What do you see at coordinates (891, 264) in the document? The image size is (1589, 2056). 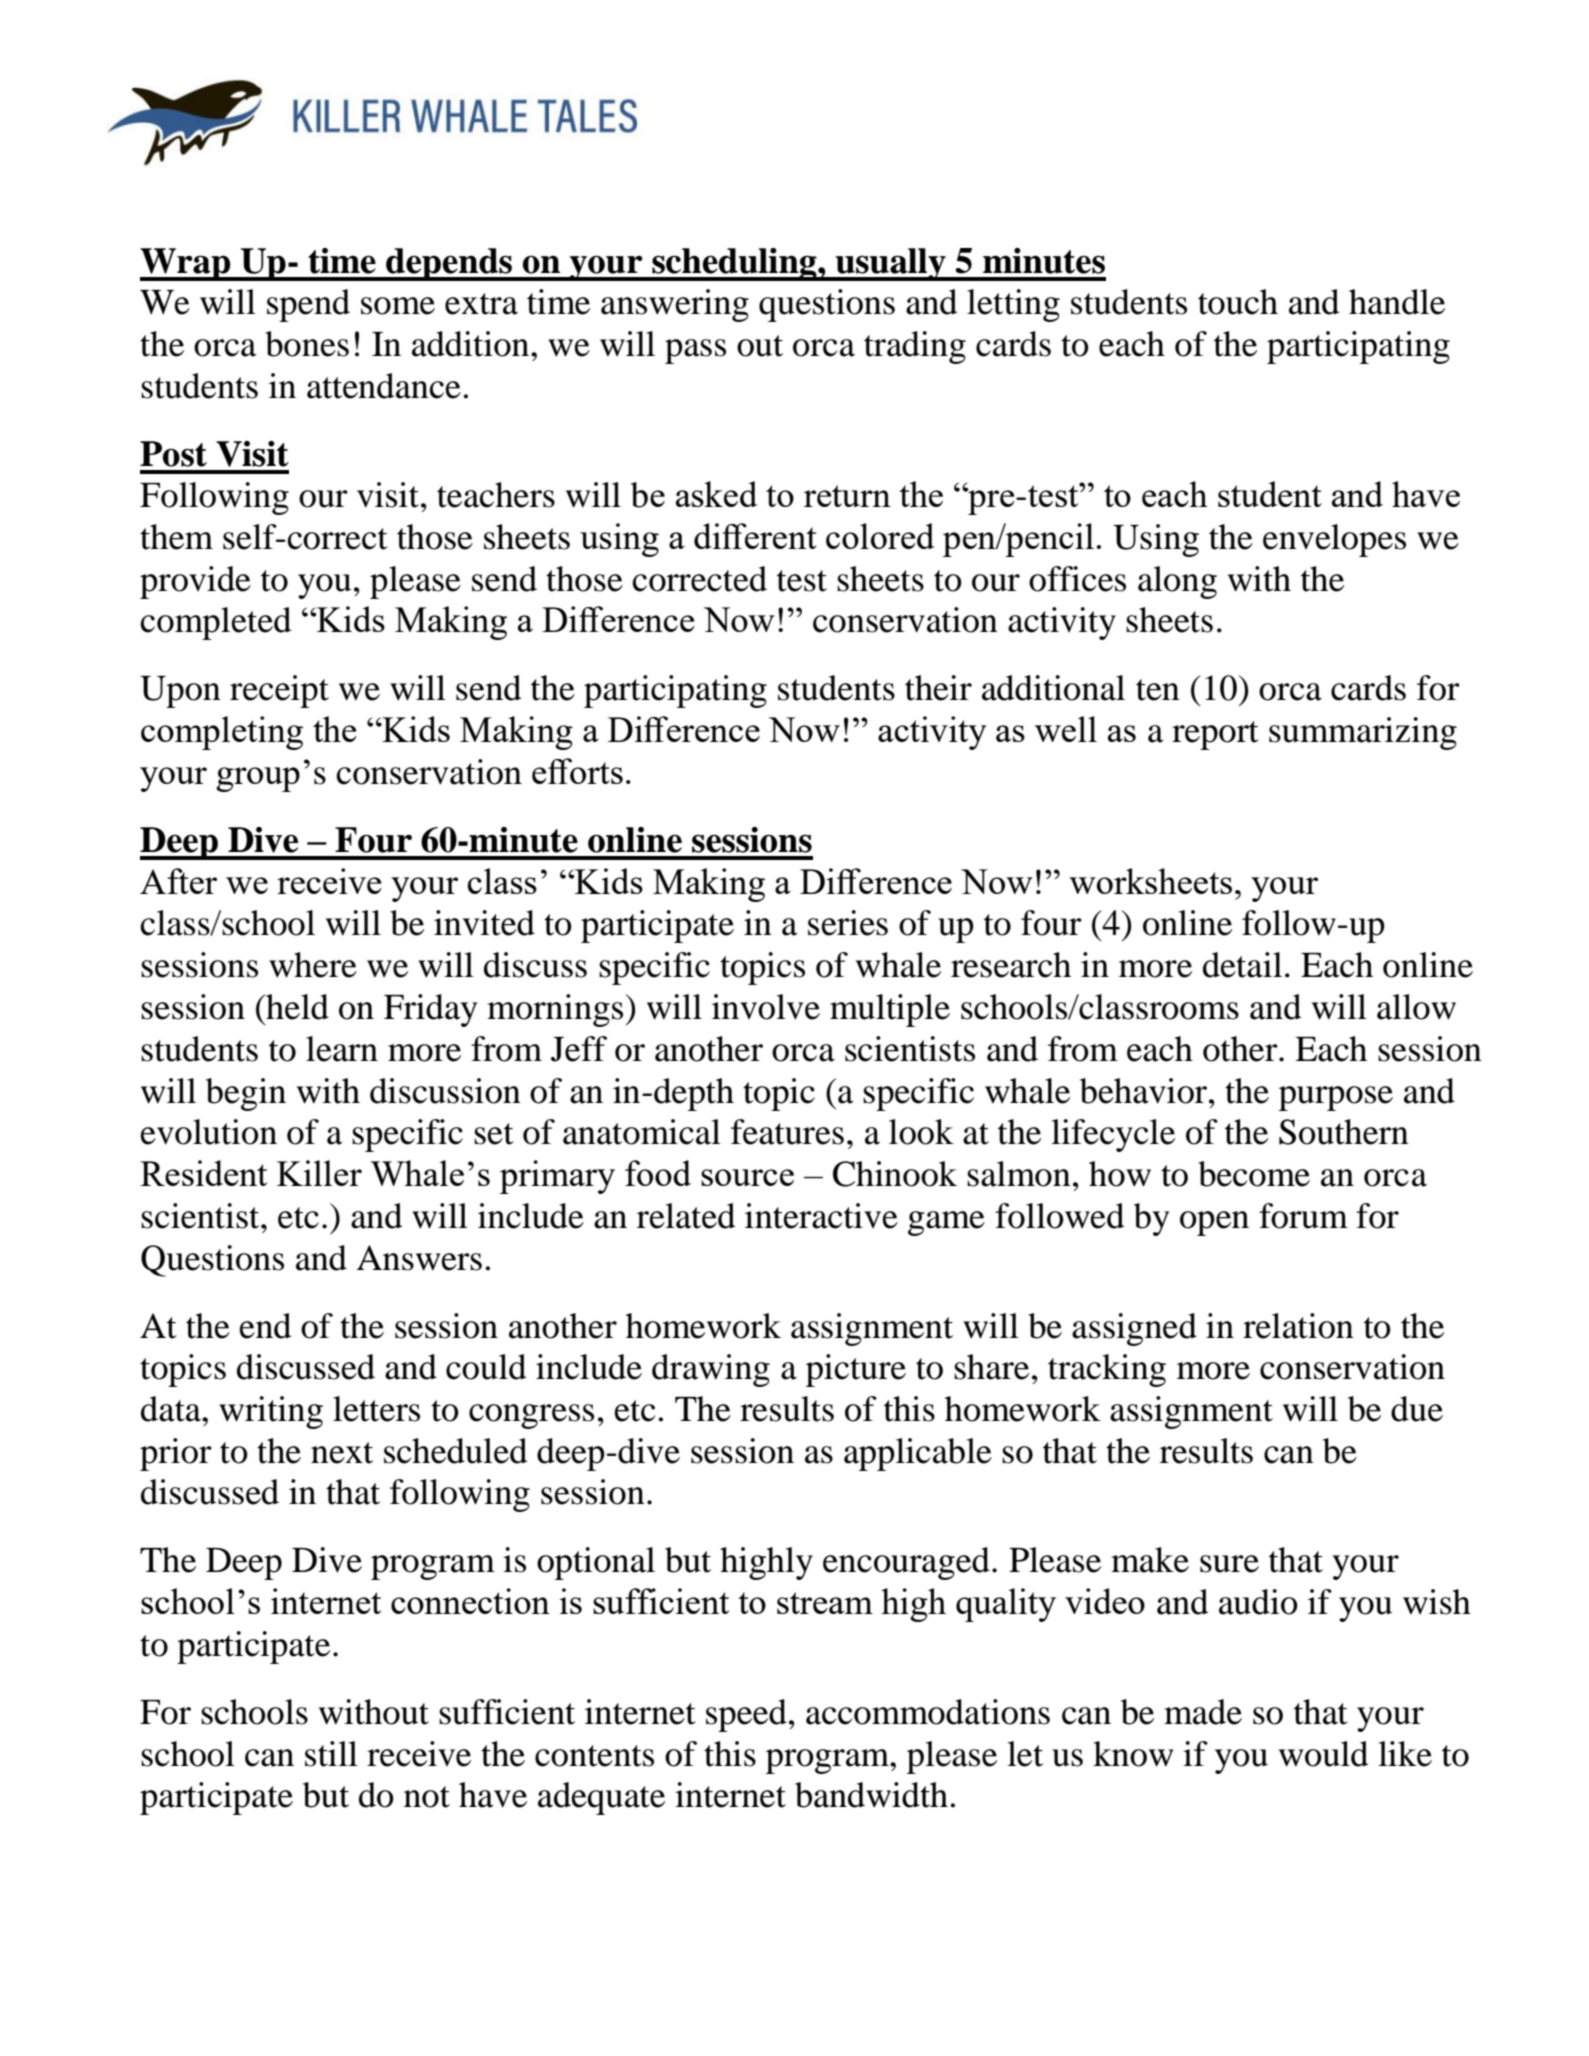 I see `usually` at bounding box center [891, 264].
